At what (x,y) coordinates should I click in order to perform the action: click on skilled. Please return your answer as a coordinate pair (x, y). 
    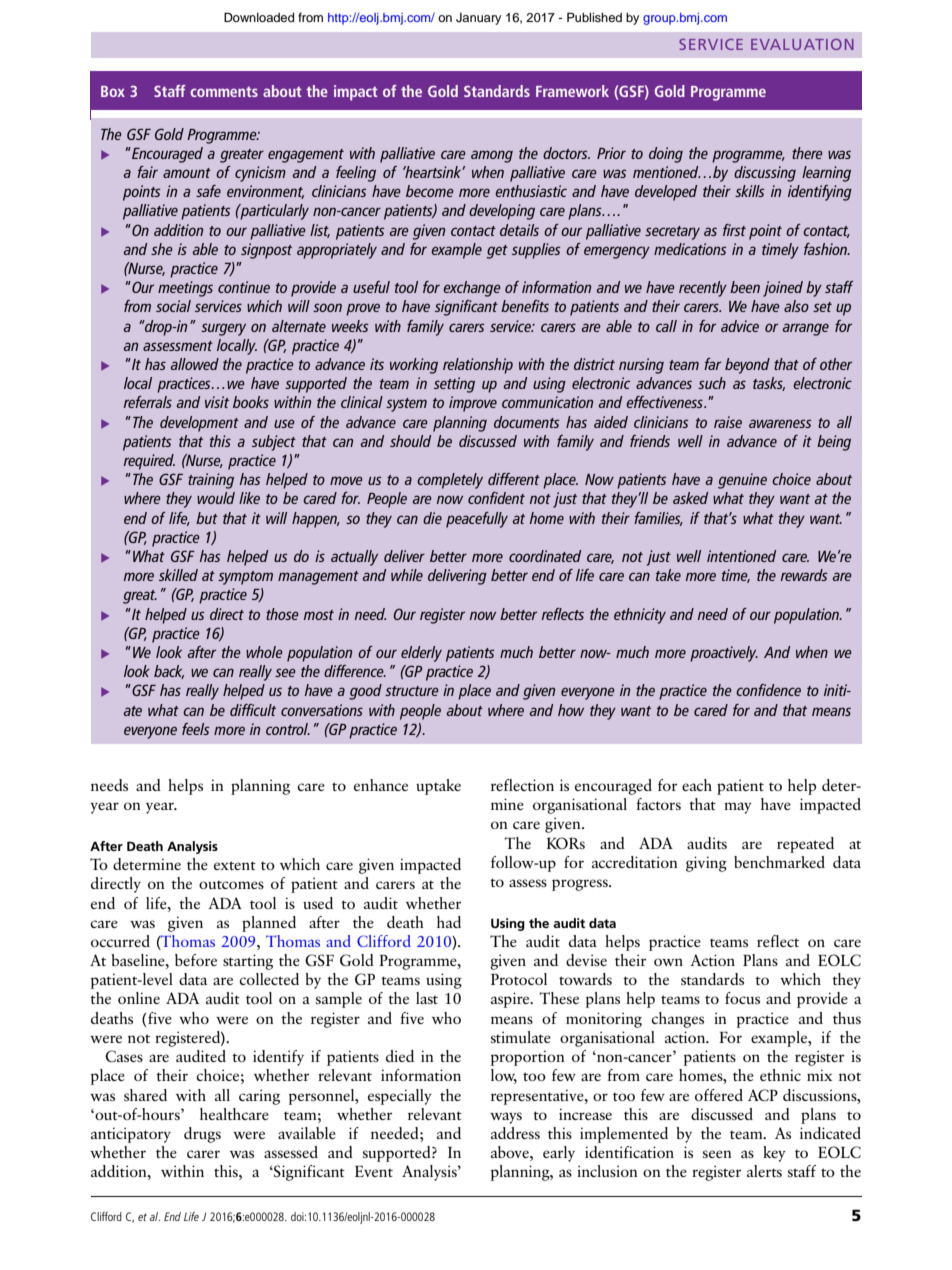
    Looking at the image, I should click on (178, 575).
